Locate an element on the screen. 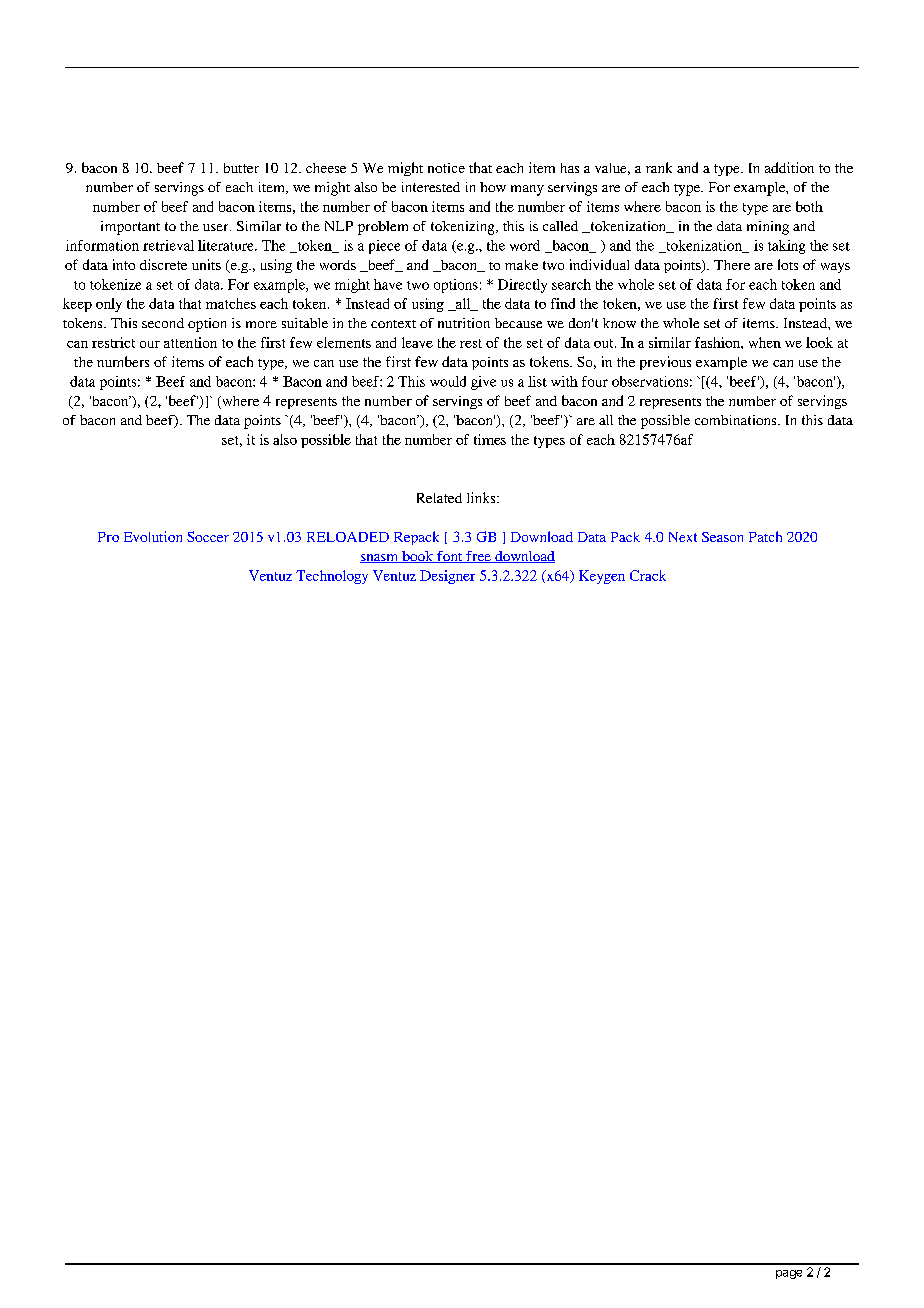  Designer is located at coordinates (447, 577).
